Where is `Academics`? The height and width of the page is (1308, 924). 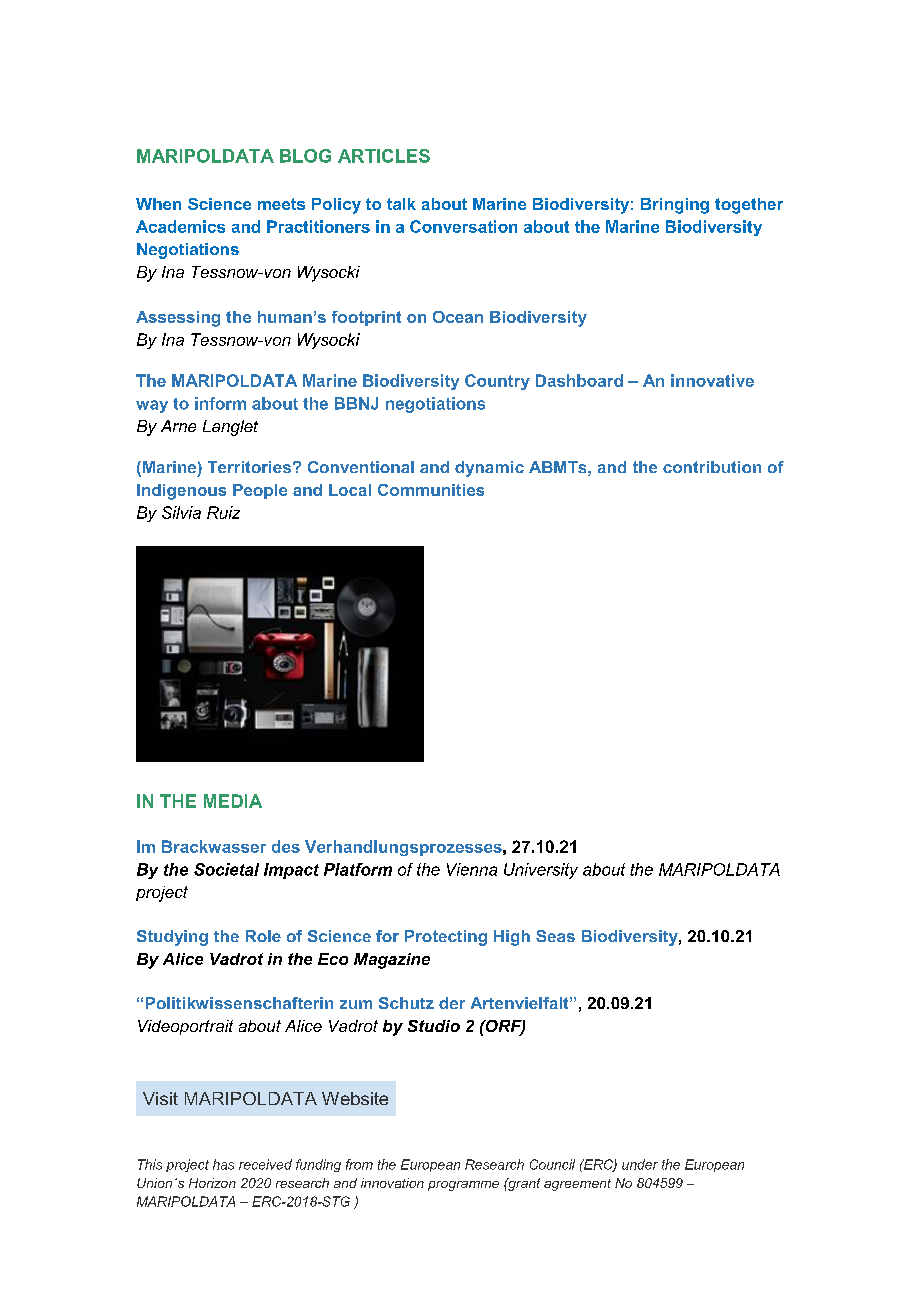
Academics is located at coordinates (180, 226).
